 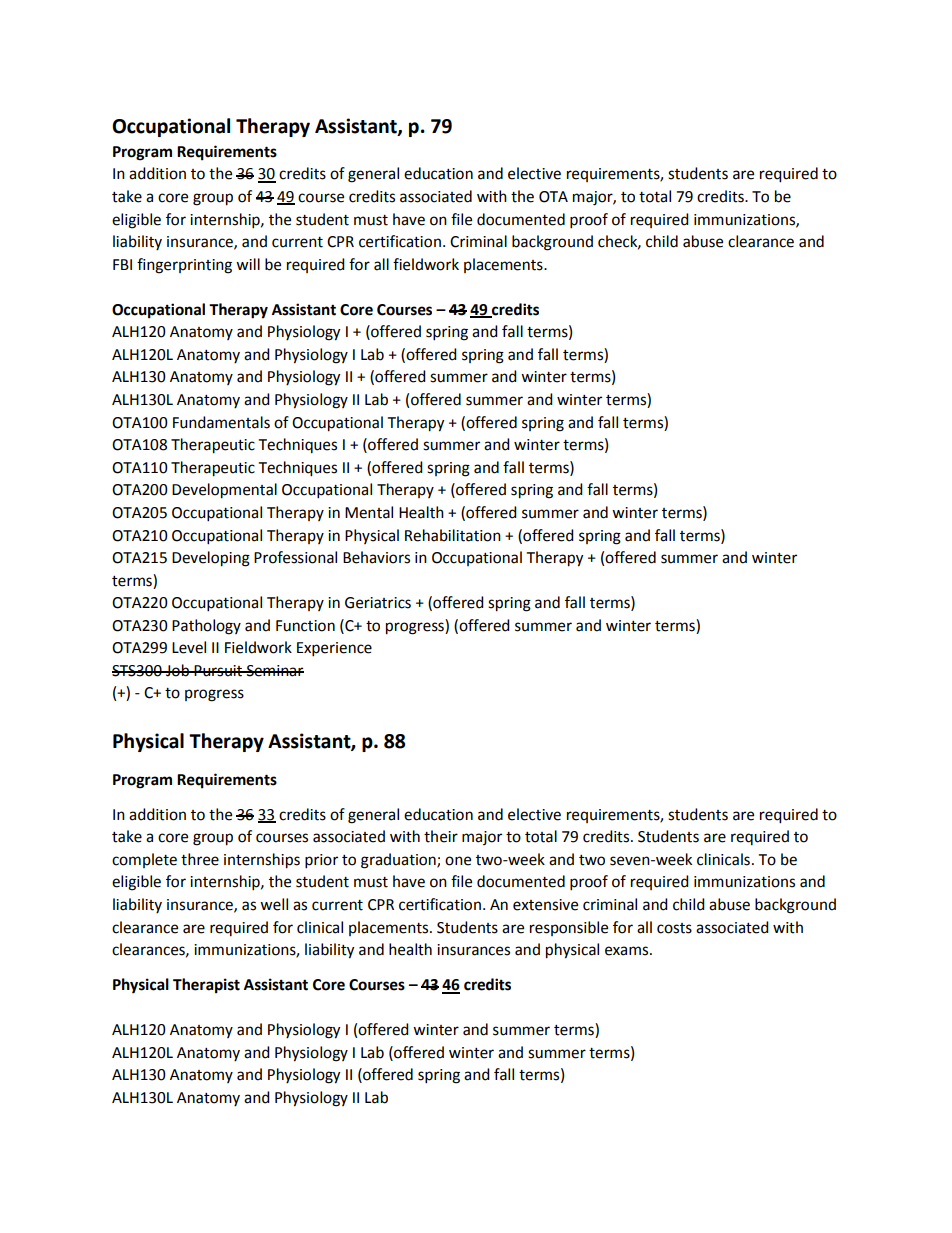 What do you see at coordinates (248, 264) in the screenshot?
I see `will` at bounding box center [248, 264].
